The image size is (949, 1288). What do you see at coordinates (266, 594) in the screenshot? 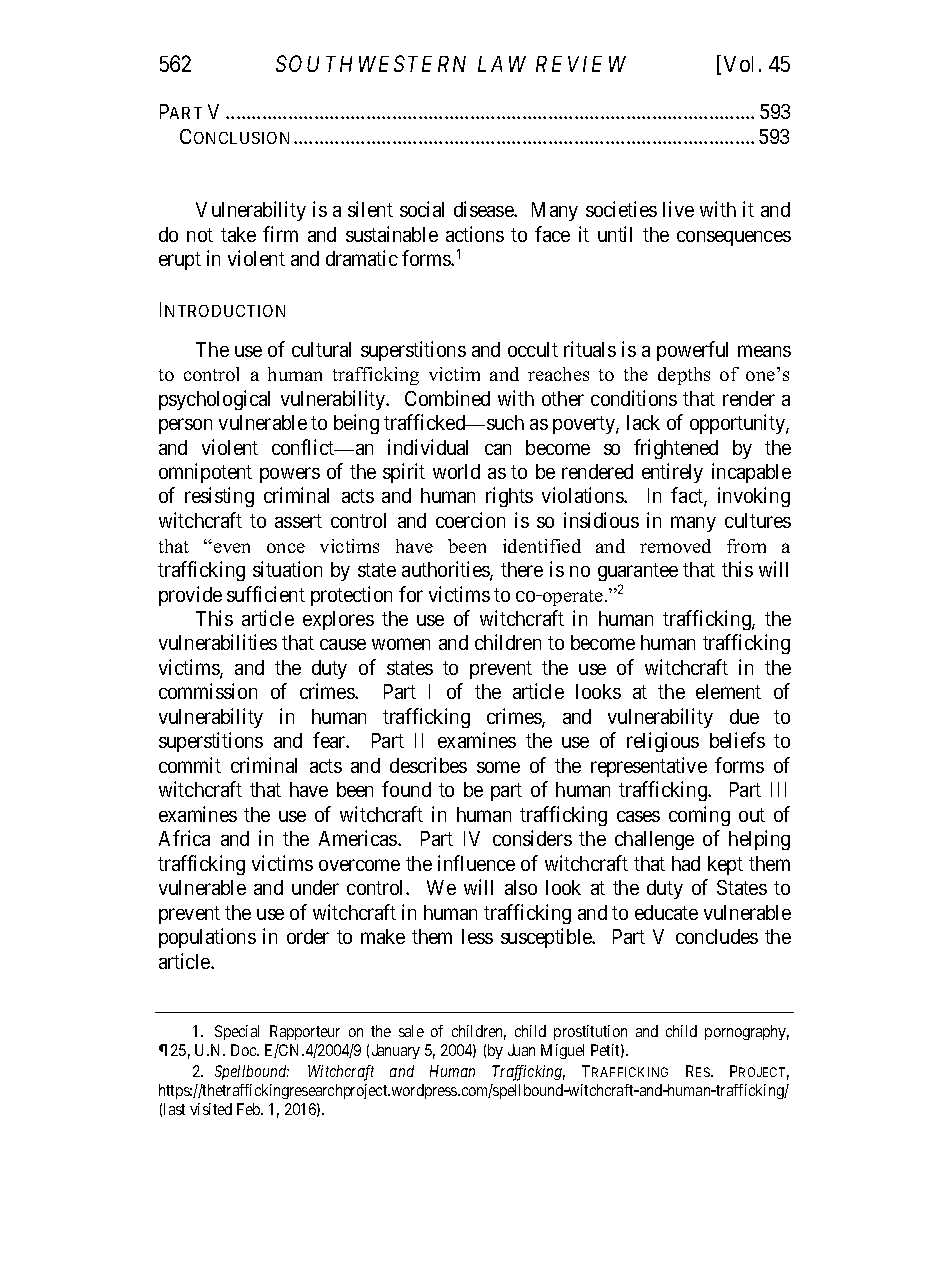
I see `sufficient` at bounding box center [266, 594].
